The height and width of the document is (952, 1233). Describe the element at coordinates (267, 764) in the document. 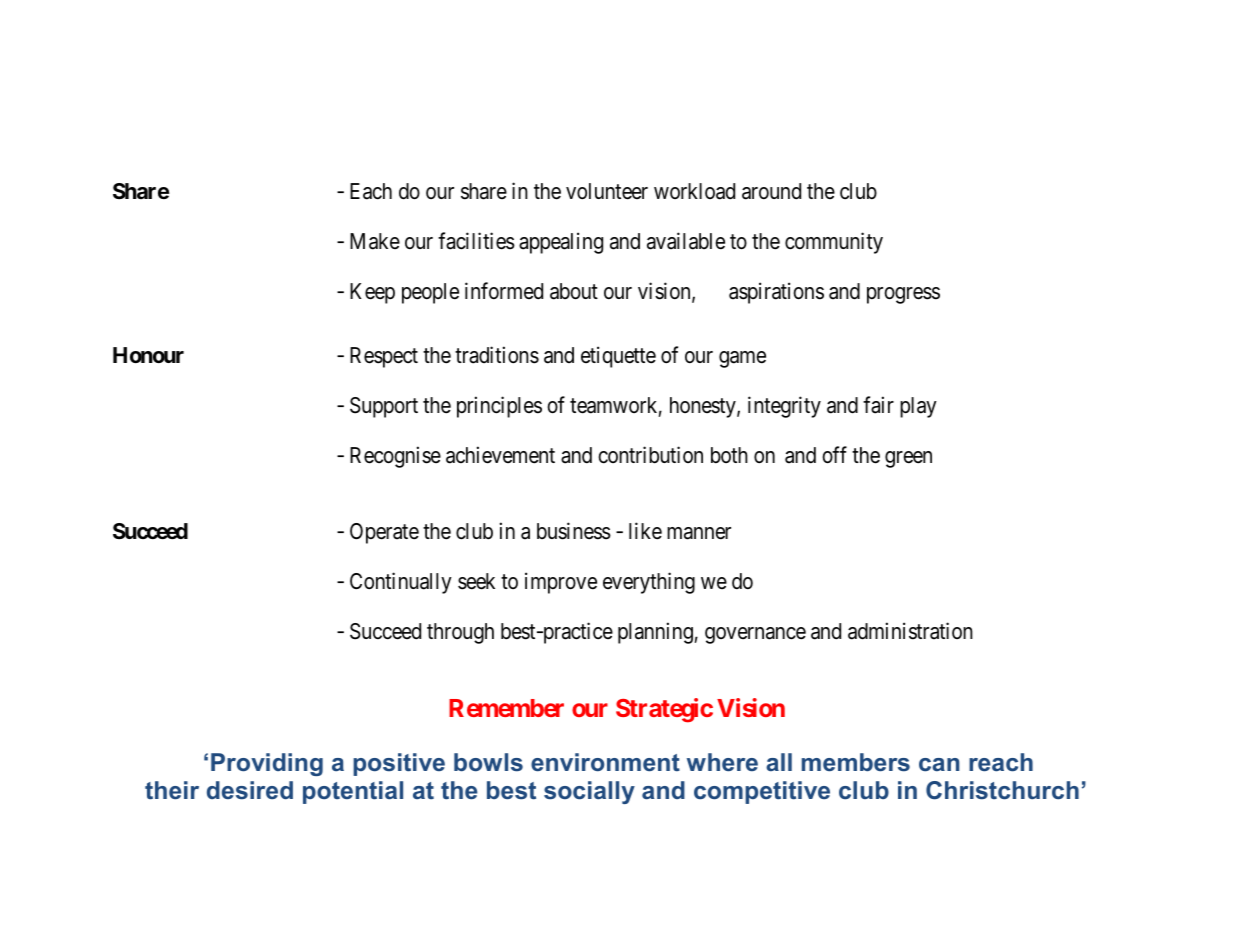

I see `Providing` at that location.
